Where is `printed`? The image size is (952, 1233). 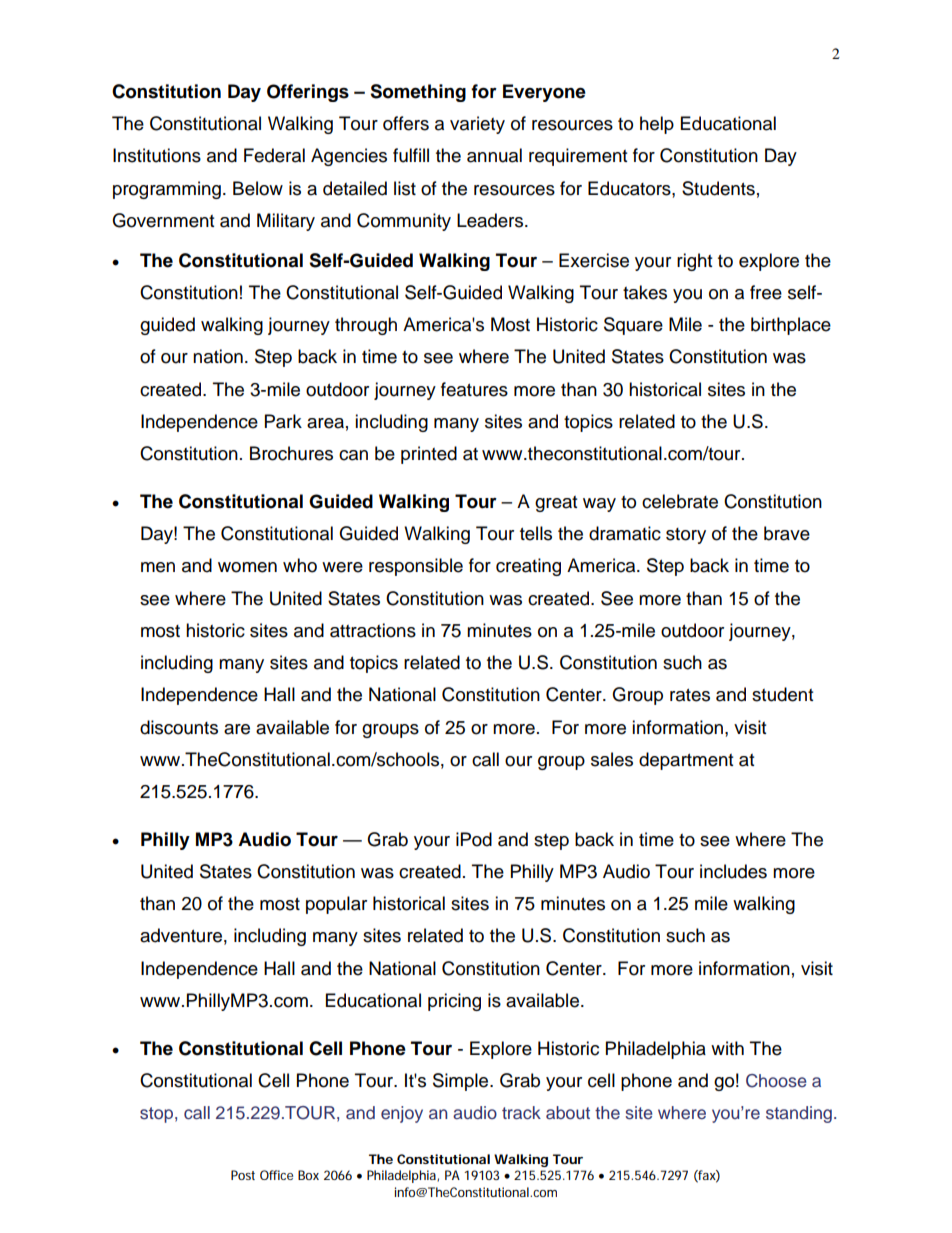
printed is located at coordinates (429, 455).
